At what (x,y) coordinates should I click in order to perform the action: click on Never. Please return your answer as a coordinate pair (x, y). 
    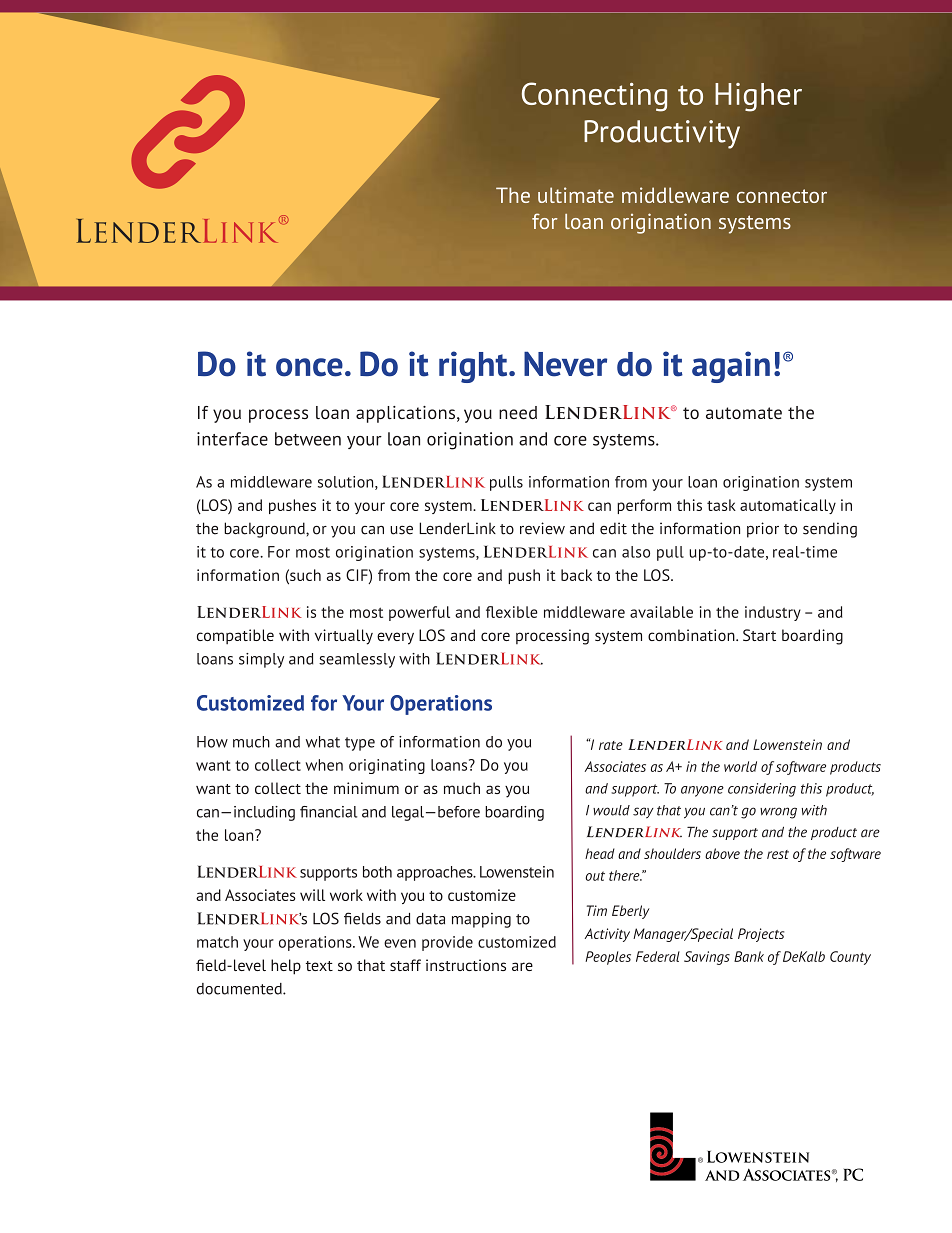
    Looking at the image, I should click on (565, 364).
